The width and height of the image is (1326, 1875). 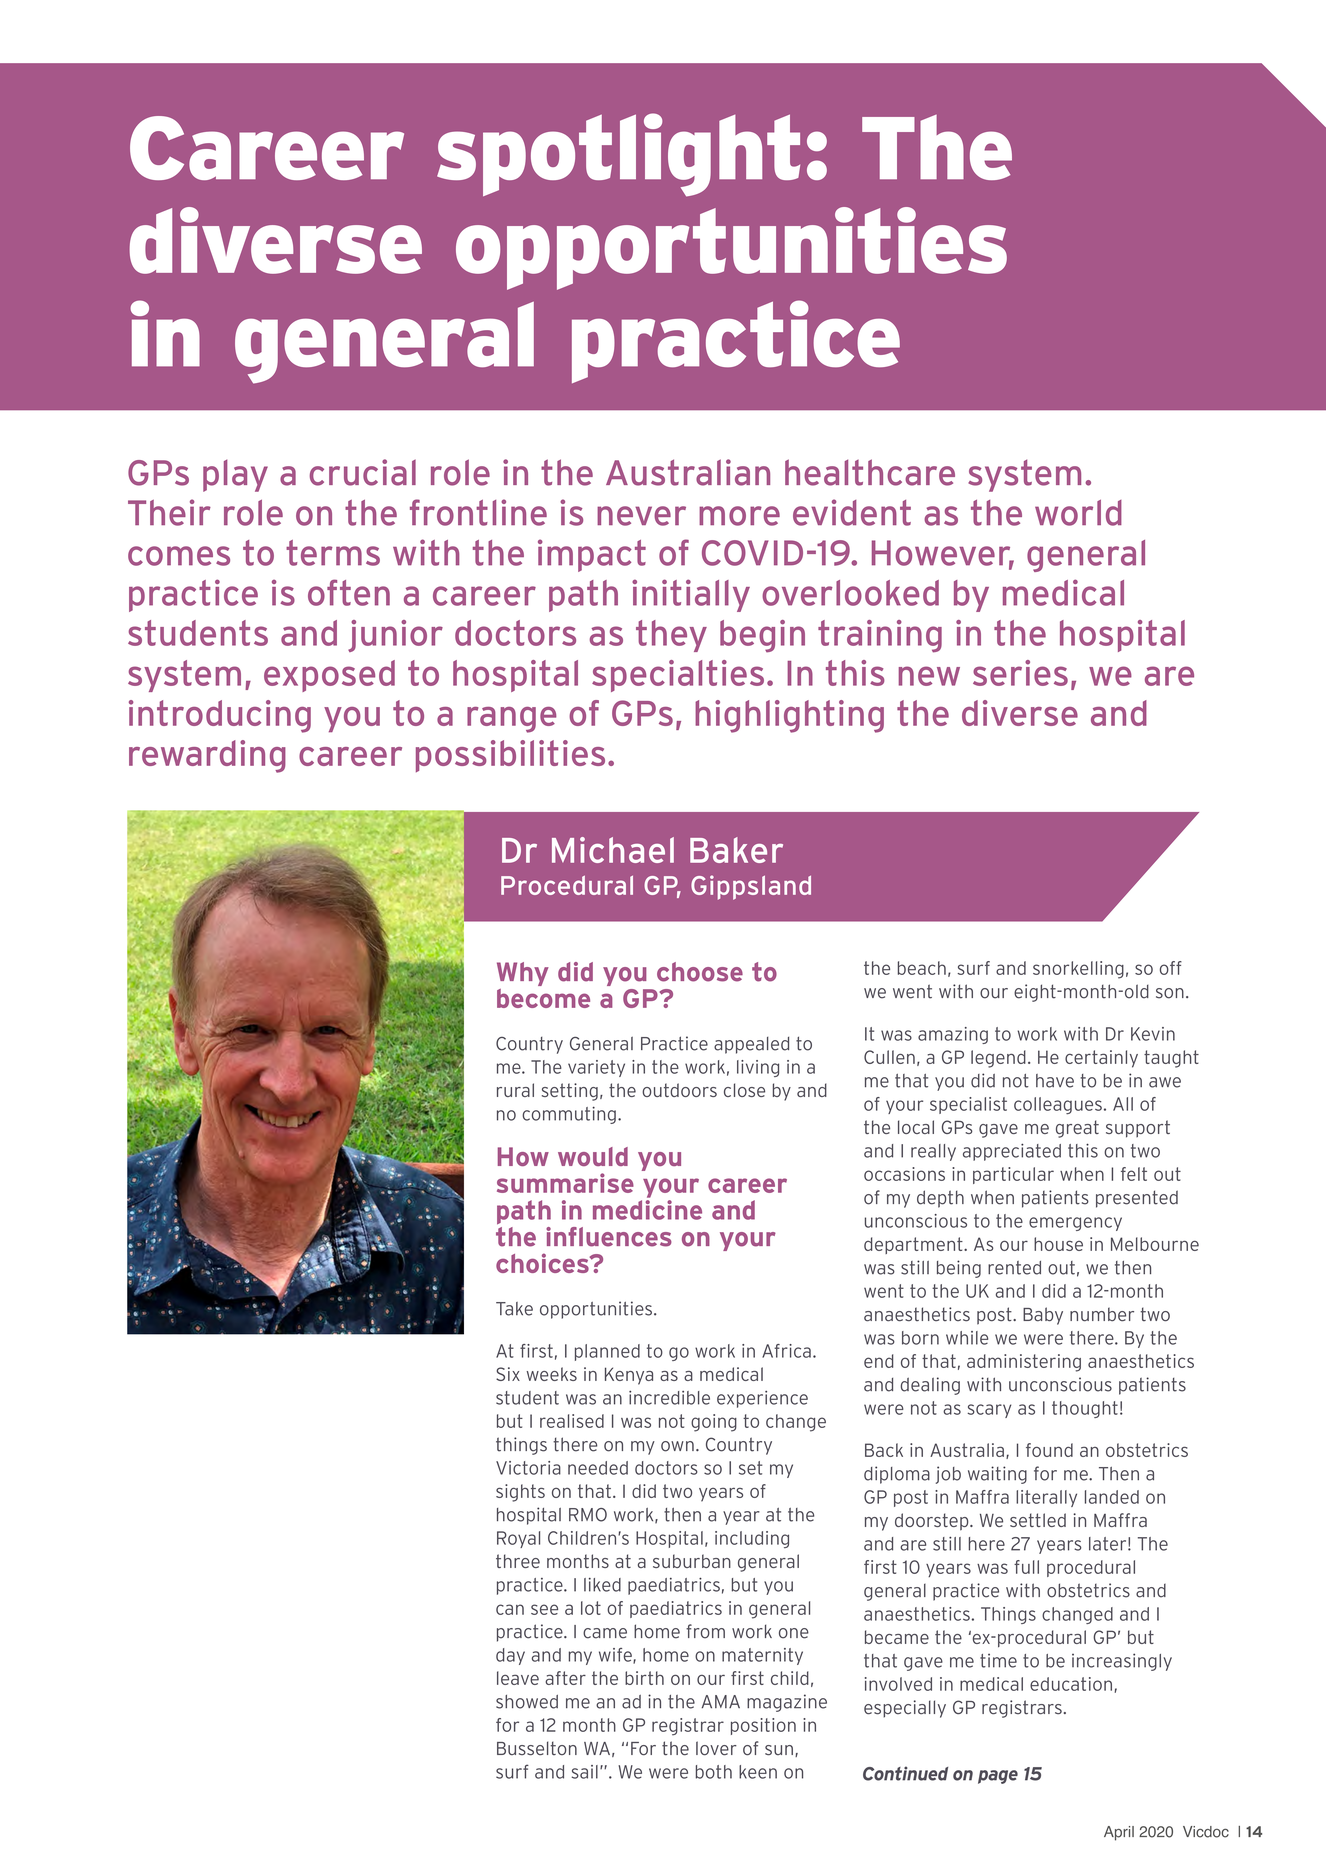 I want to click on page, so click(x=998, y=1777).
